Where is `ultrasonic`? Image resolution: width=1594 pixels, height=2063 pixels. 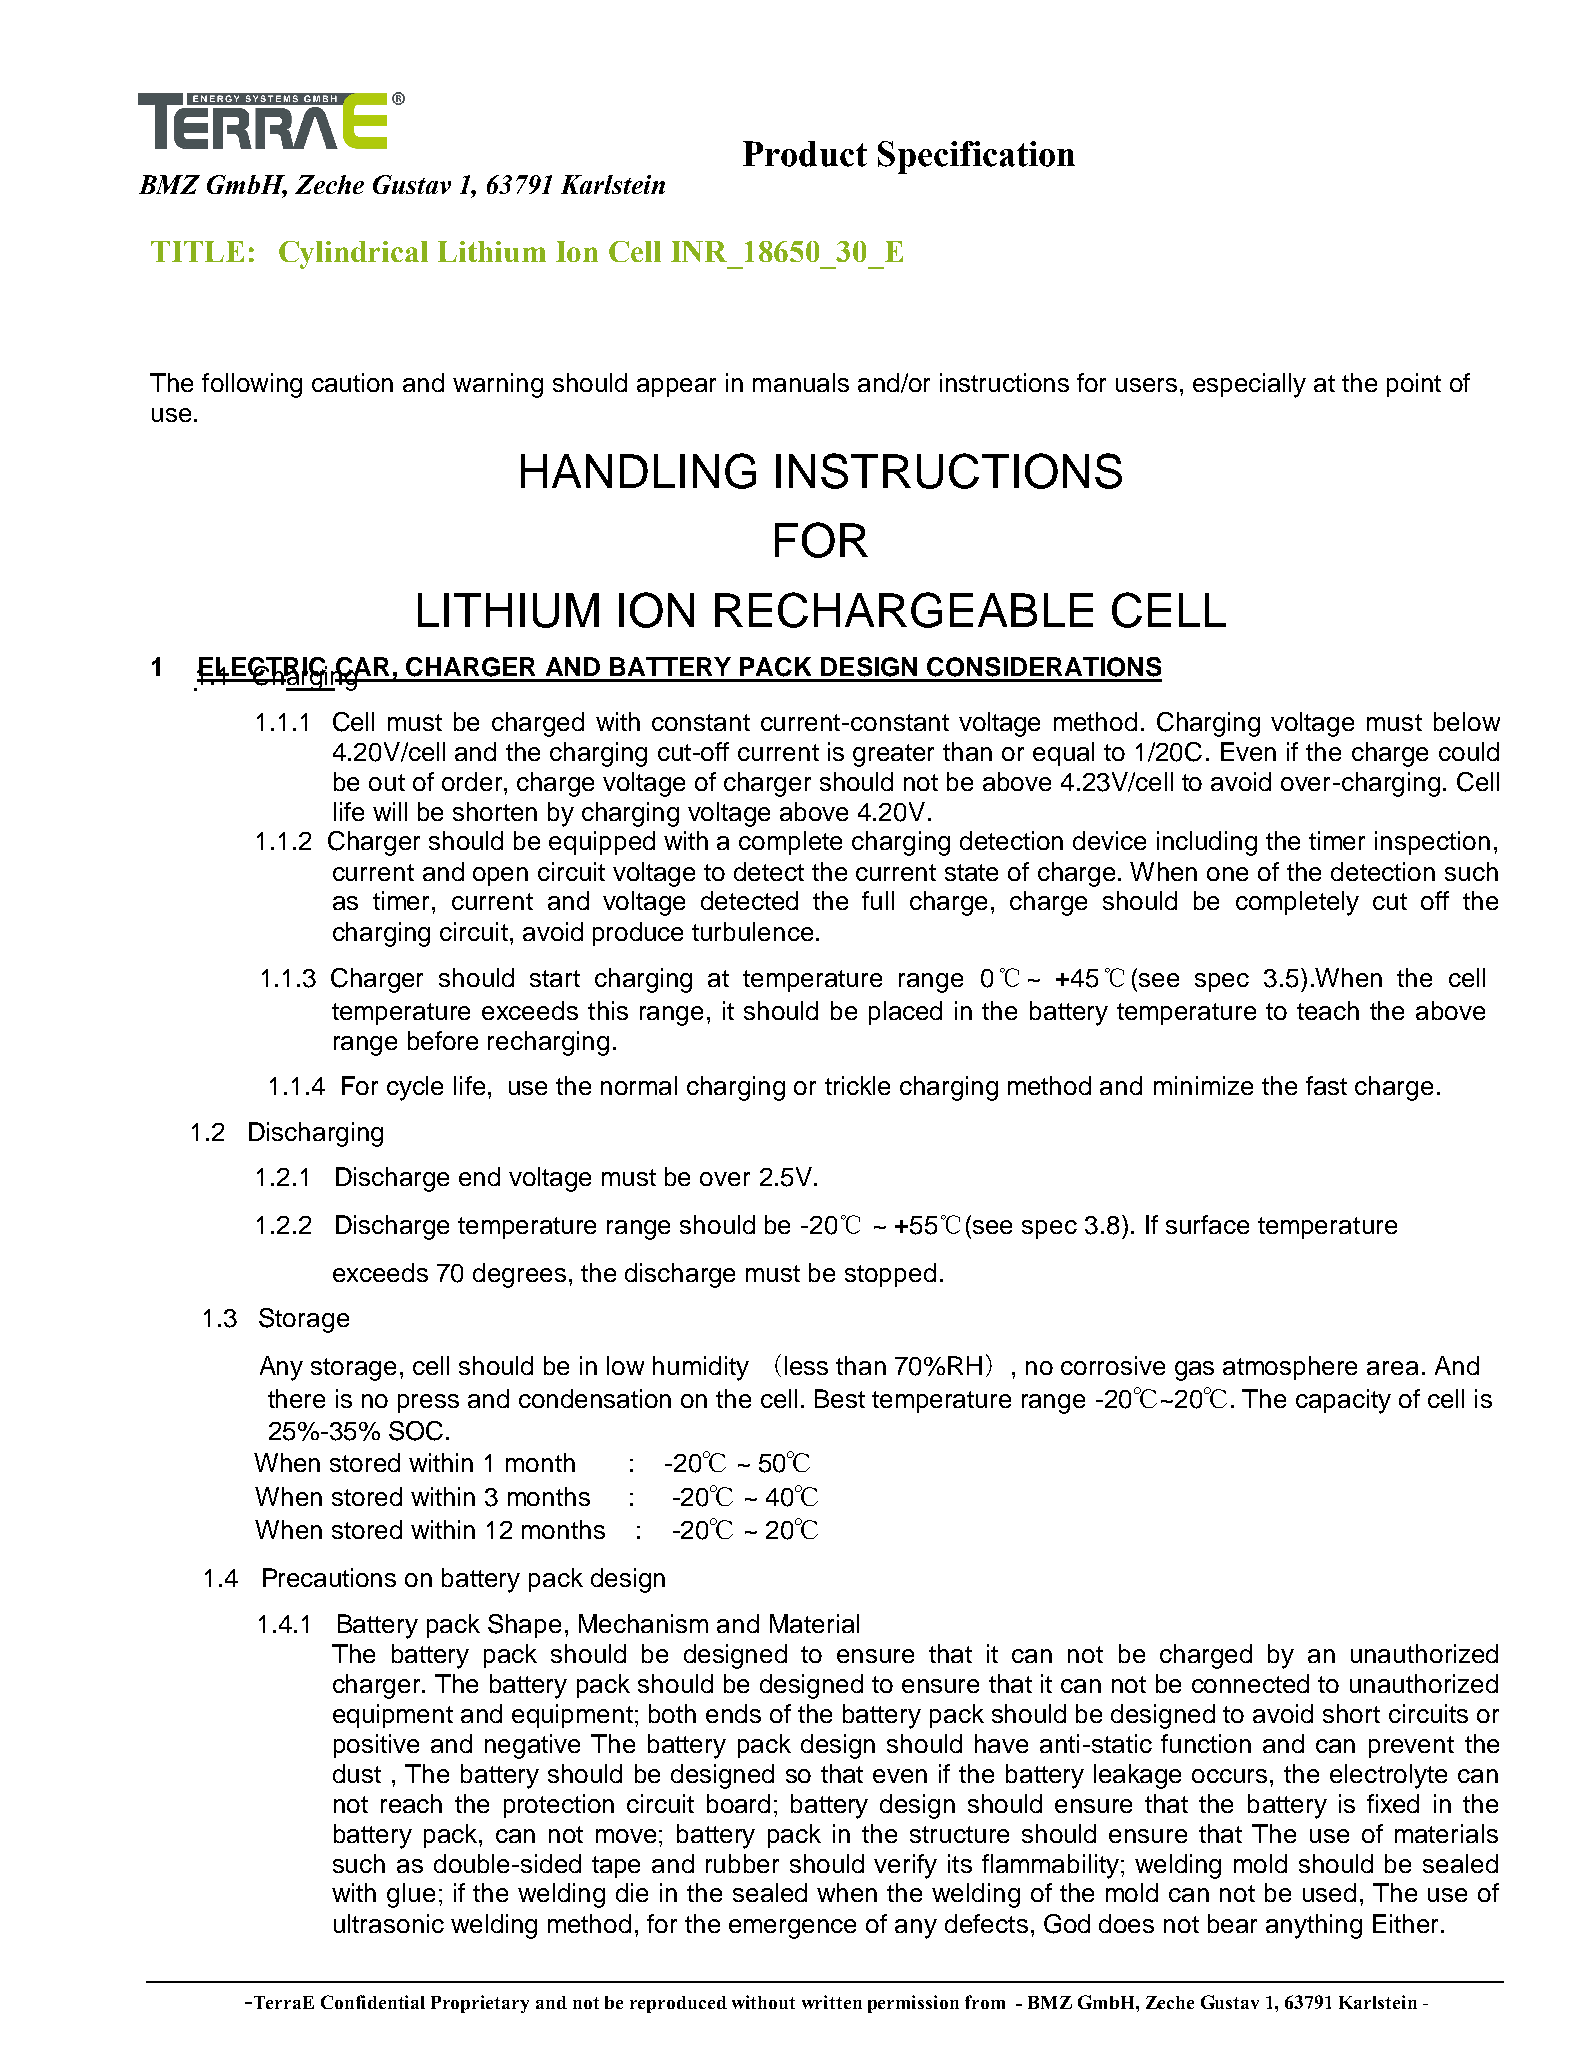
ultrasonic is located at coordinates (389, 1923).
